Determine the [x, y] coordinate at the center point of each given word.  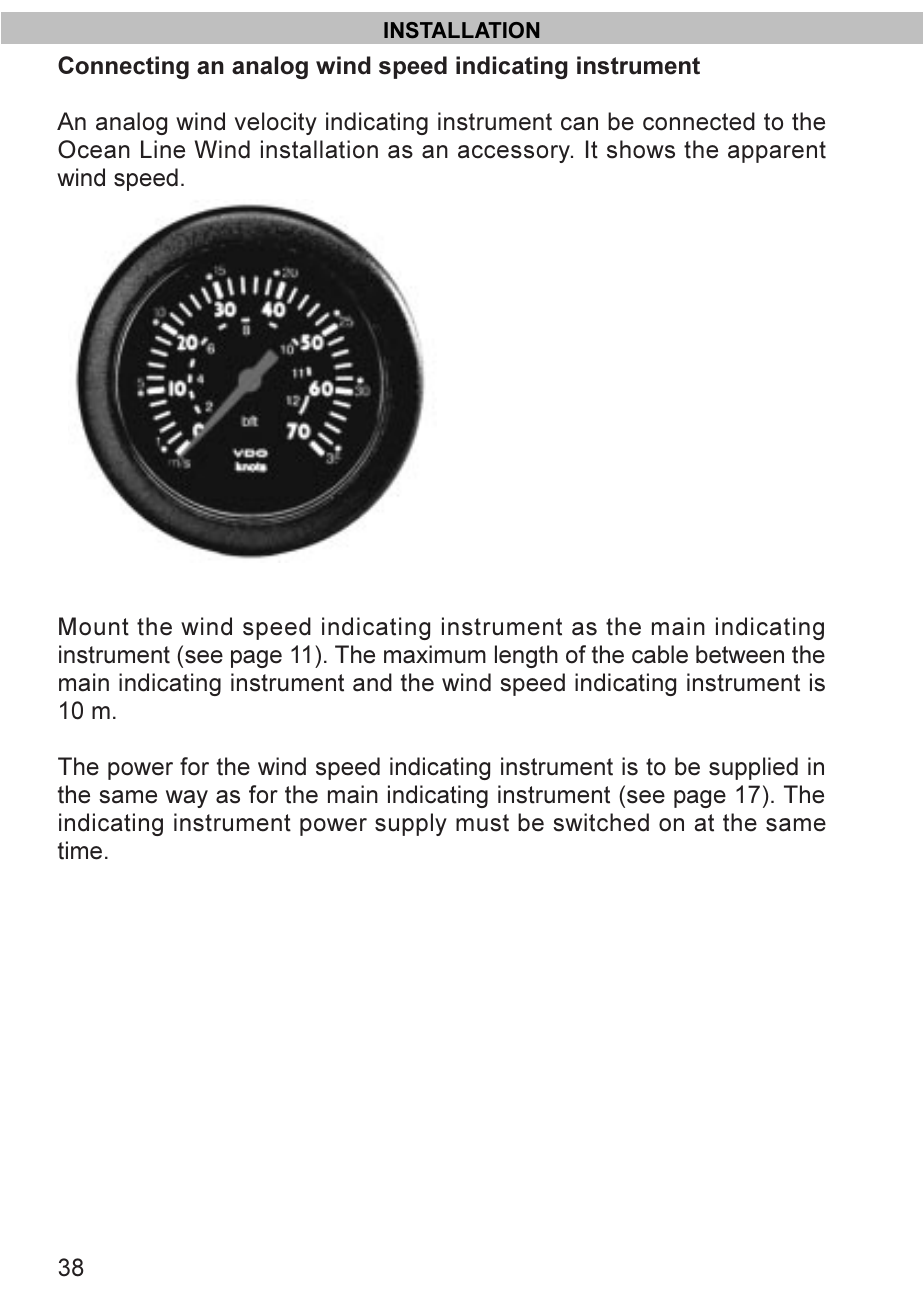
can [579, 124]
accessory [515, 154]
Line [163, 149]
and [372, 682]
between [740, 654]
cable [660, 654]
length [526, 656]
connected [699, 121]
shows [641, 149]
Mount [94, 626]
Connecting [123, 67]
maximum [435, 654]
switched [601, 822]
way [187, 799]
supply [411, 824]
